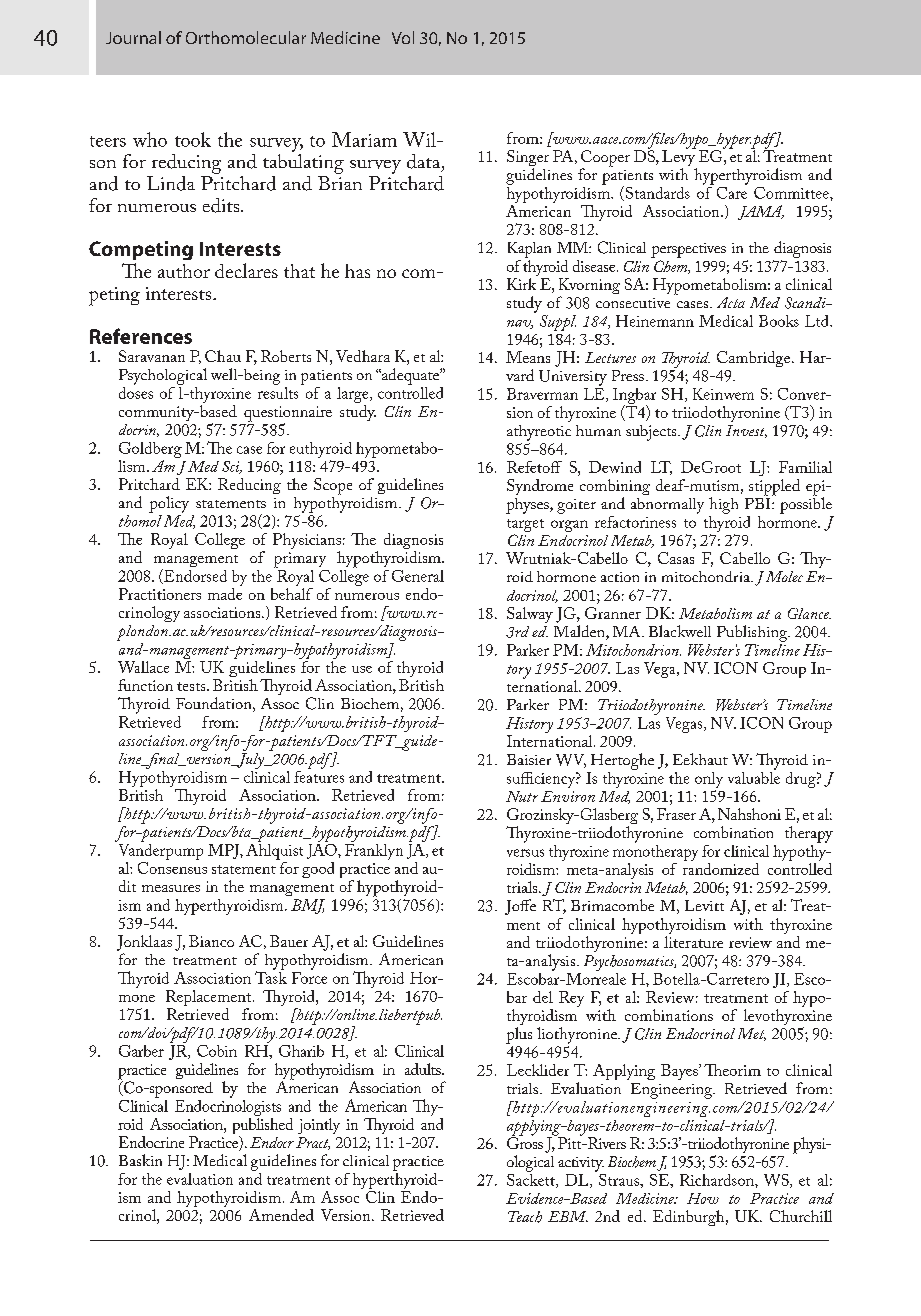 Image resolution: width=921 pixels, height=1316 pixels. I want to click on literature, so click(693, 942).
